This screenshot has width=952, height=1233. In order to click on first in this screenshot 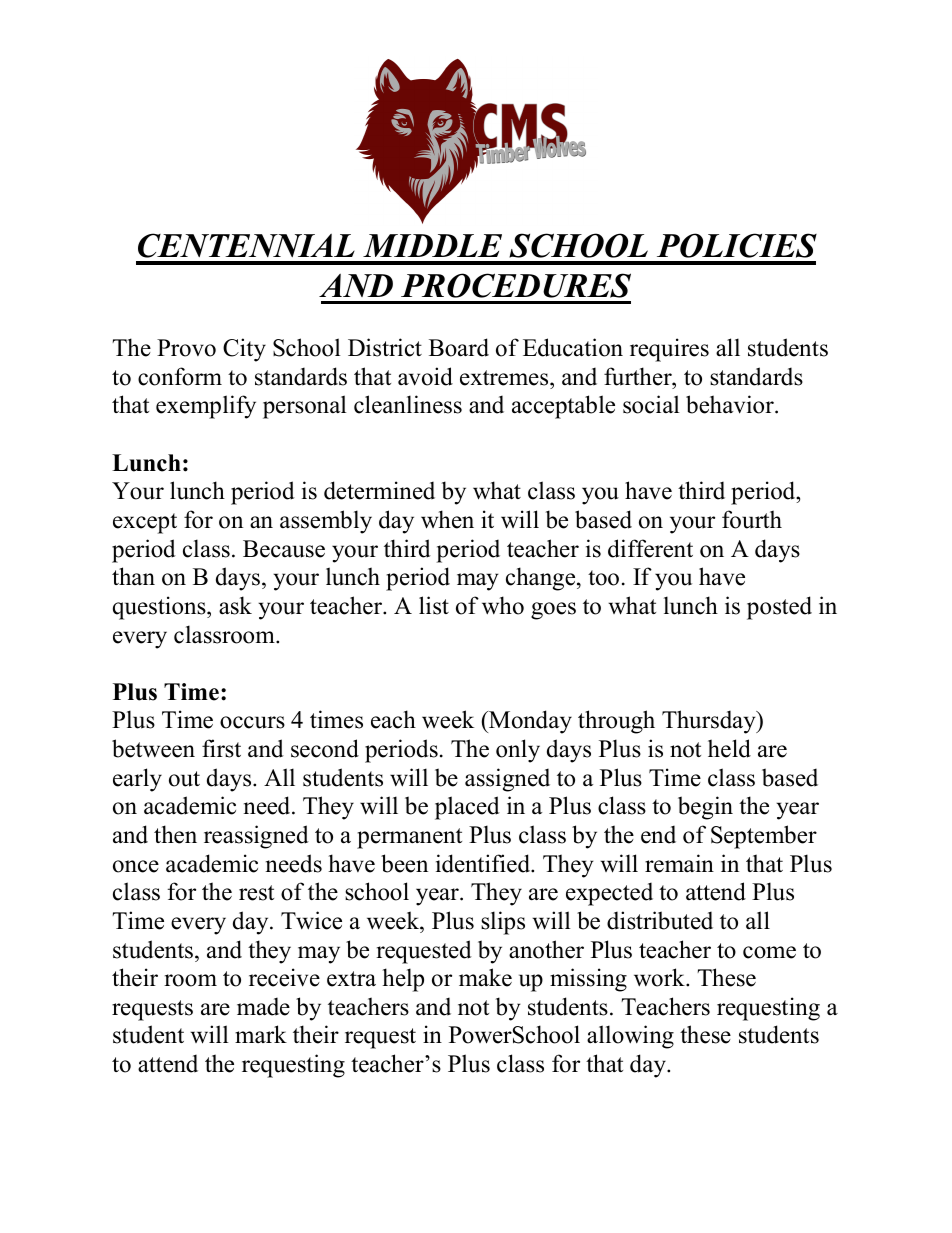, I will do `click(221, 748)`.
